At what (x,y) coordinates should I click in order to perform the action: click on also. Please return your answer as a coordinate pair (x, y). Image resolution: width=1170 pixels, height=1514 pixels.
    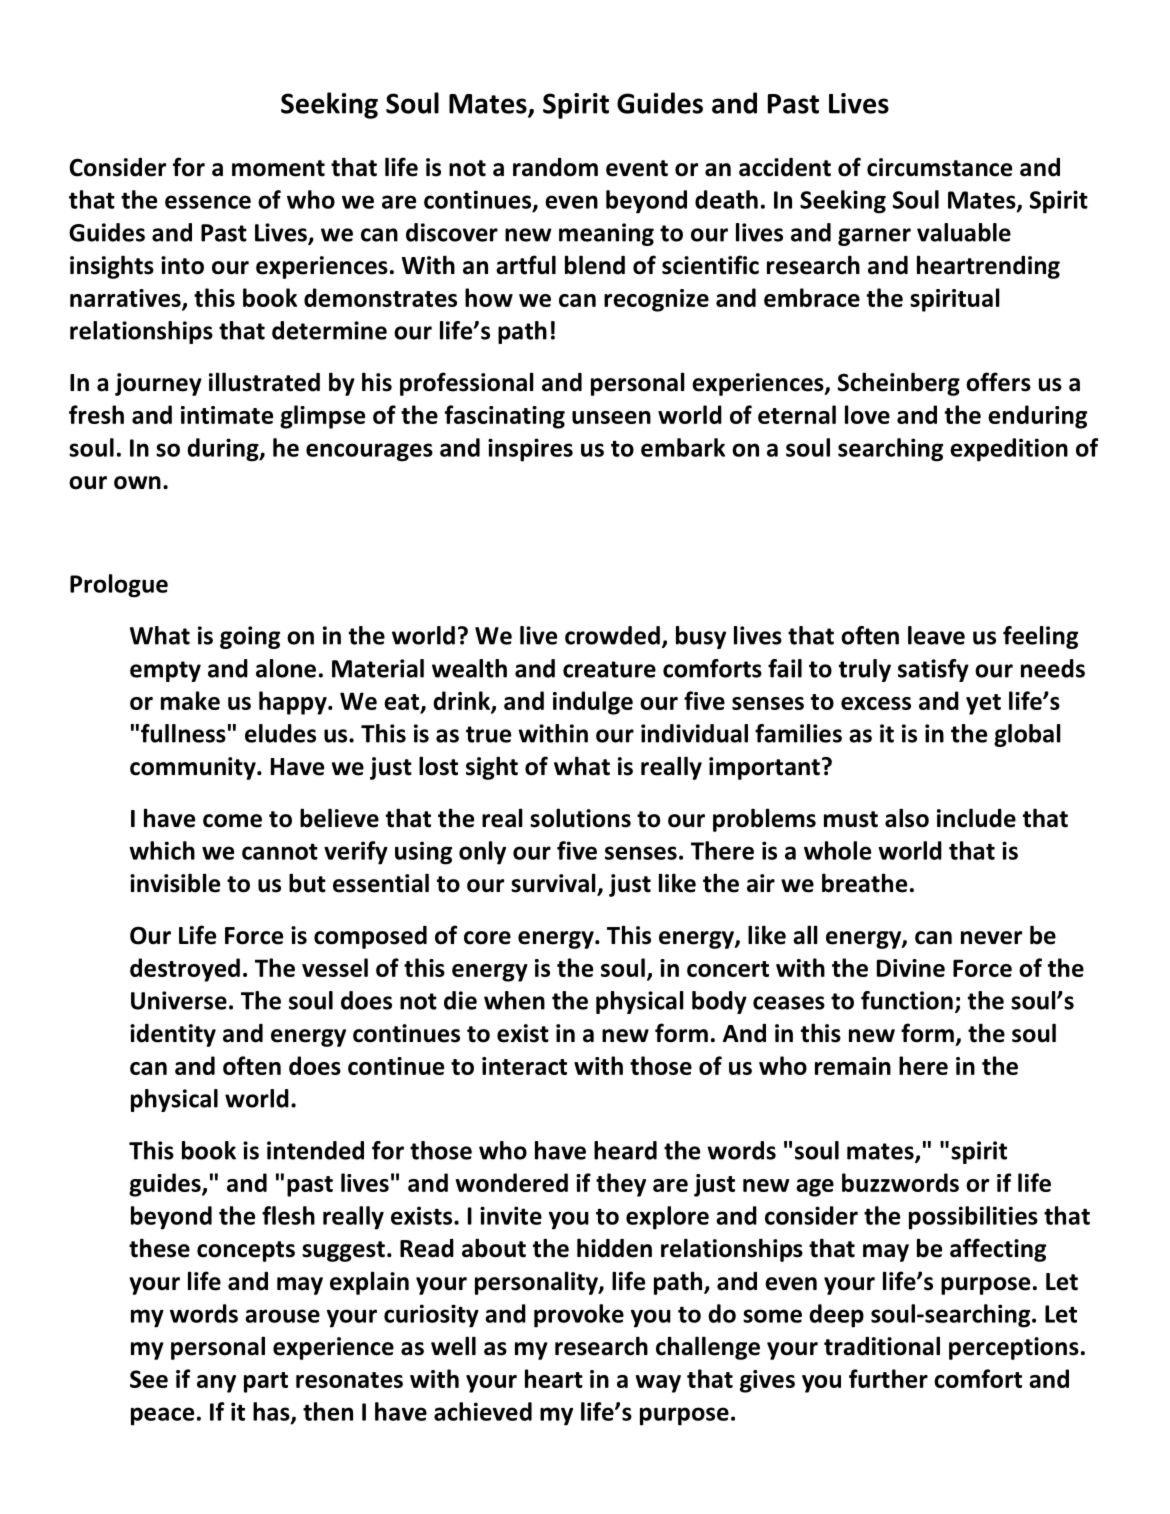
    Looking at the image, I should click on (907, 818).
